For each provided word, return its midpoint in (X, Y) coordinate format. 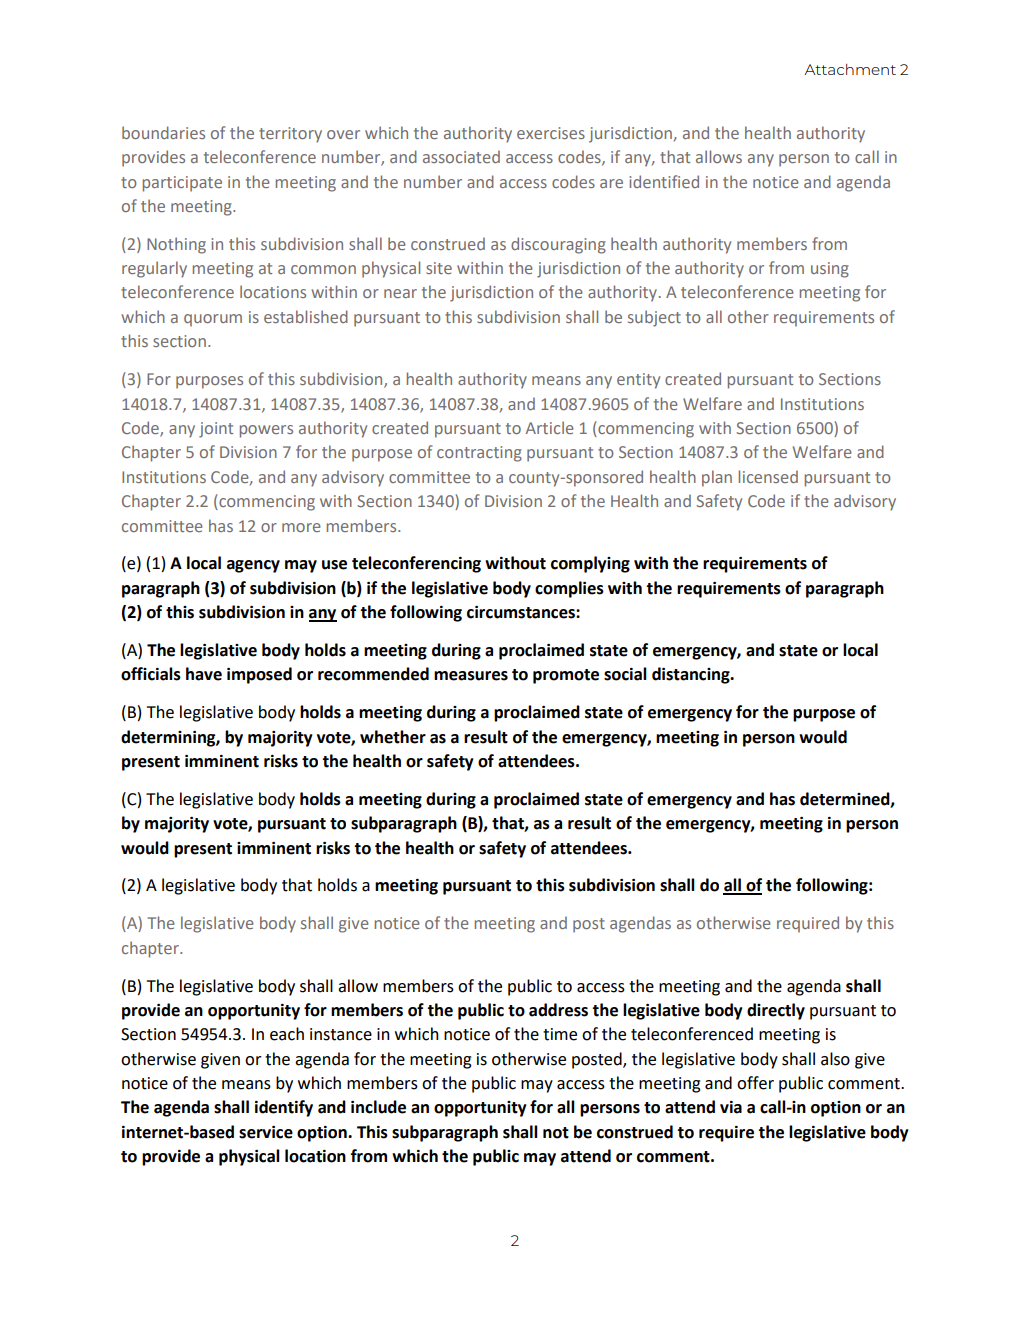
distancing (692, 675)
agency (253, 566)
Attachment (850, 69)
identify (284, 1108)
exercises (551, 133)
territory (290, 135)
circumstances (522, 612)
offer (755, 1083)
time (560, 1034)
